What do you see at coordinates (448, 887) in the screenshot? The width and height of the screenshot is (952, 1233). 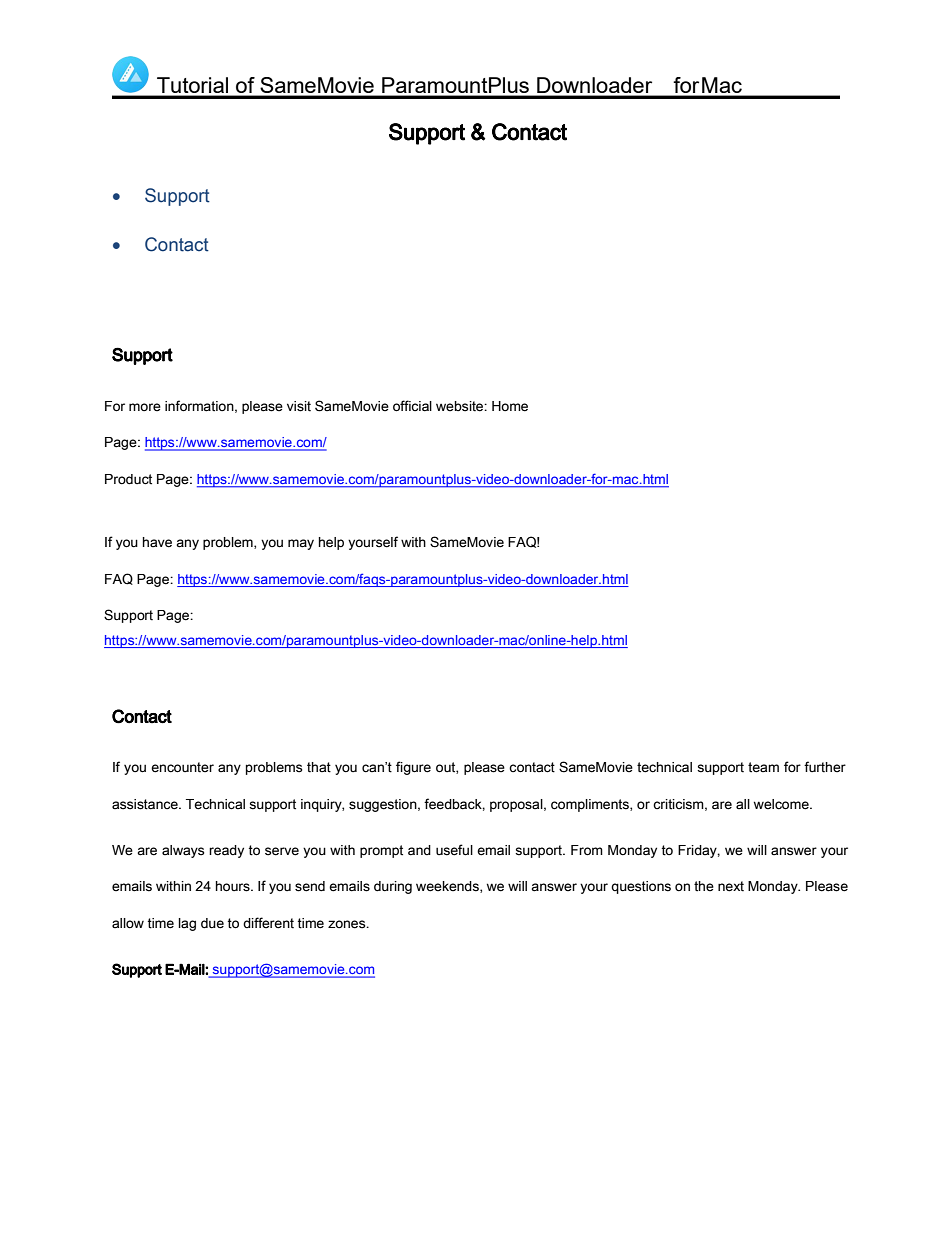 I see `weekends` at bounding box center [448, 887].
